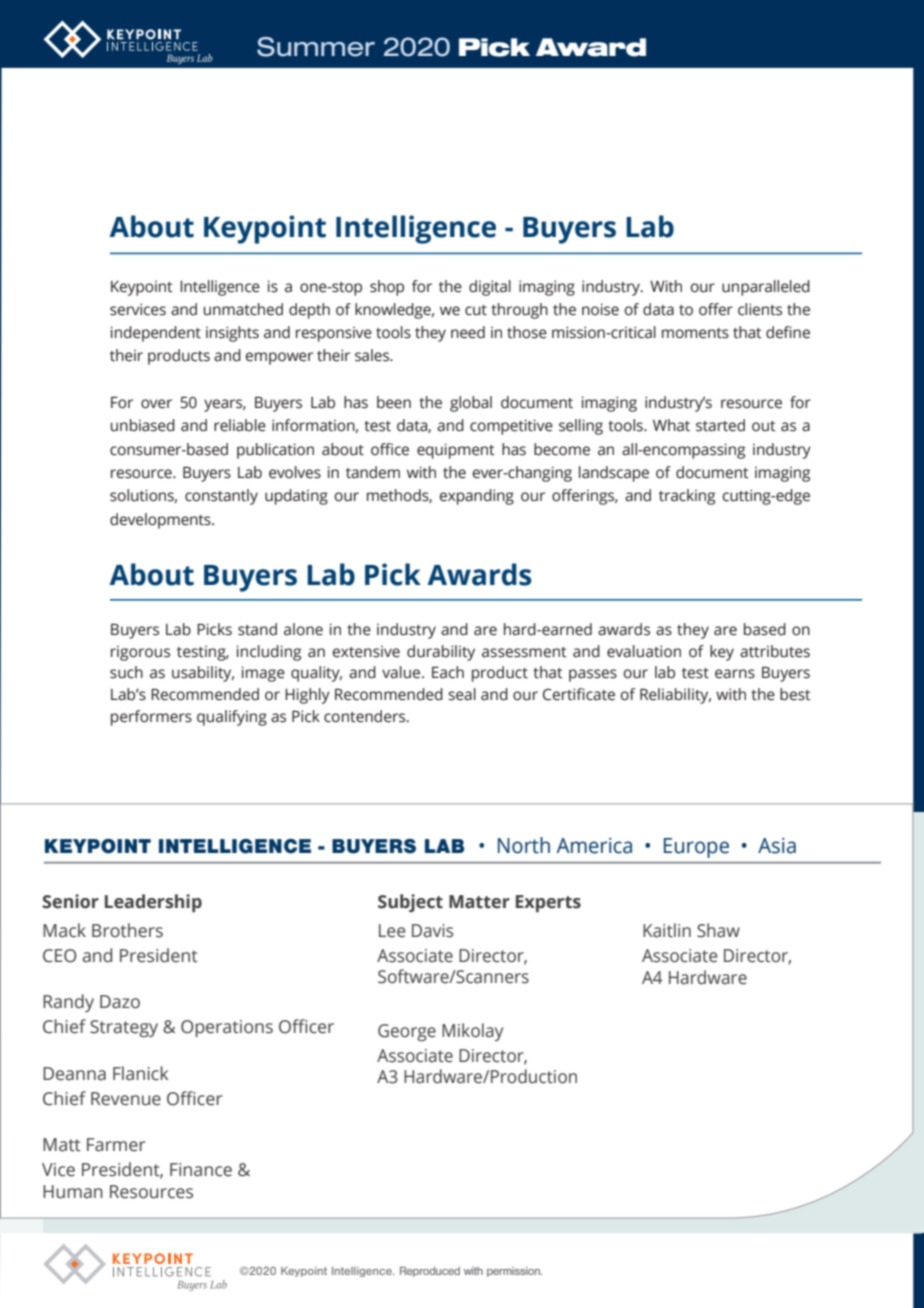  What do you see at coordinates (766, 288) in the screenshot?
I see `unparalleled` at bounding box center [766, 288].
